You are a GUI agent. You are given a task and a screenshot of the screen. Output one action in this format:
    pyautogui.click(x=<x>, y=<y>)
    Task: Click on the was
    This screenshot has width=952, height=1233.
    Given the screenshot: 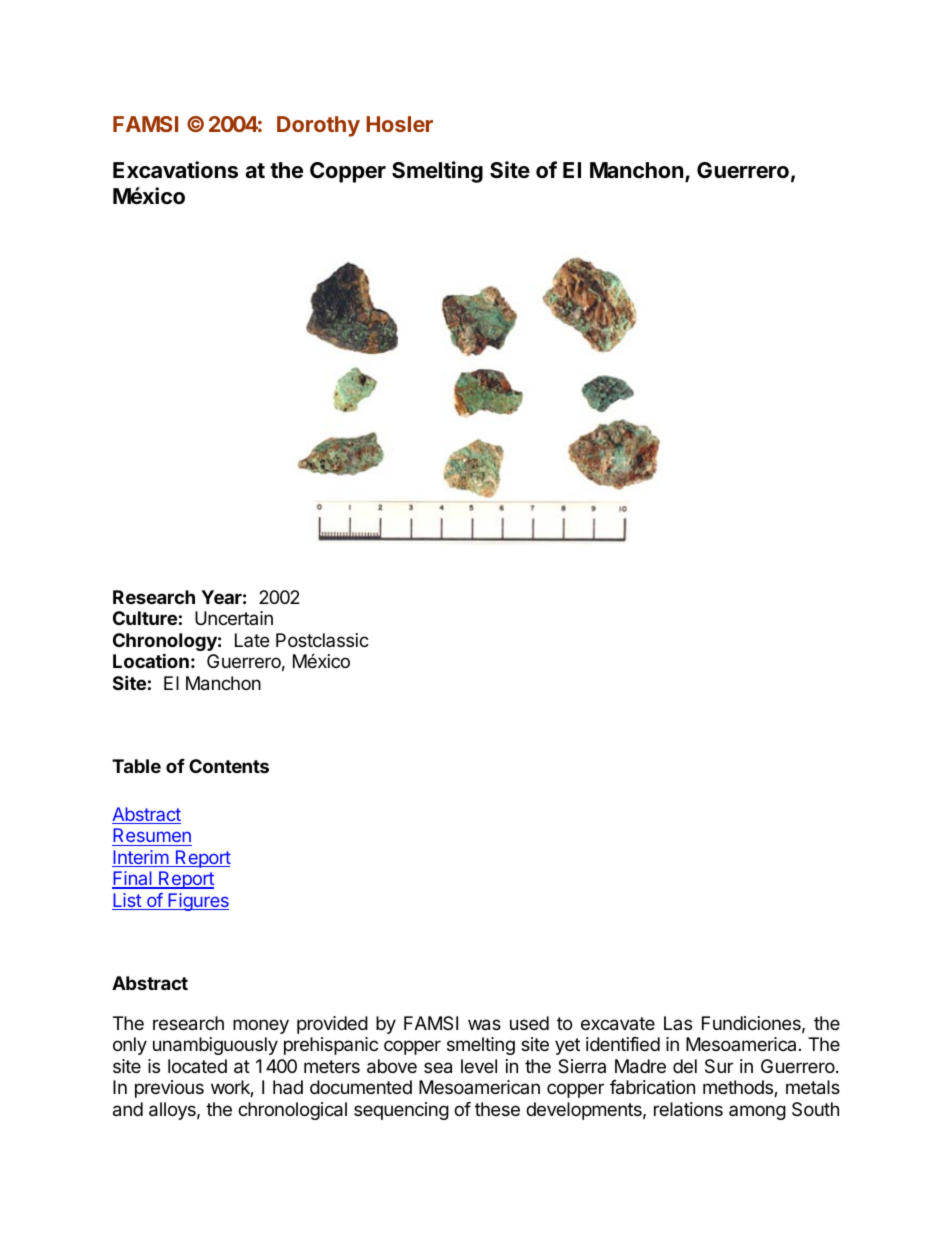 What is the action you would take?
    pyautogui.click(x=484, y=1025)
